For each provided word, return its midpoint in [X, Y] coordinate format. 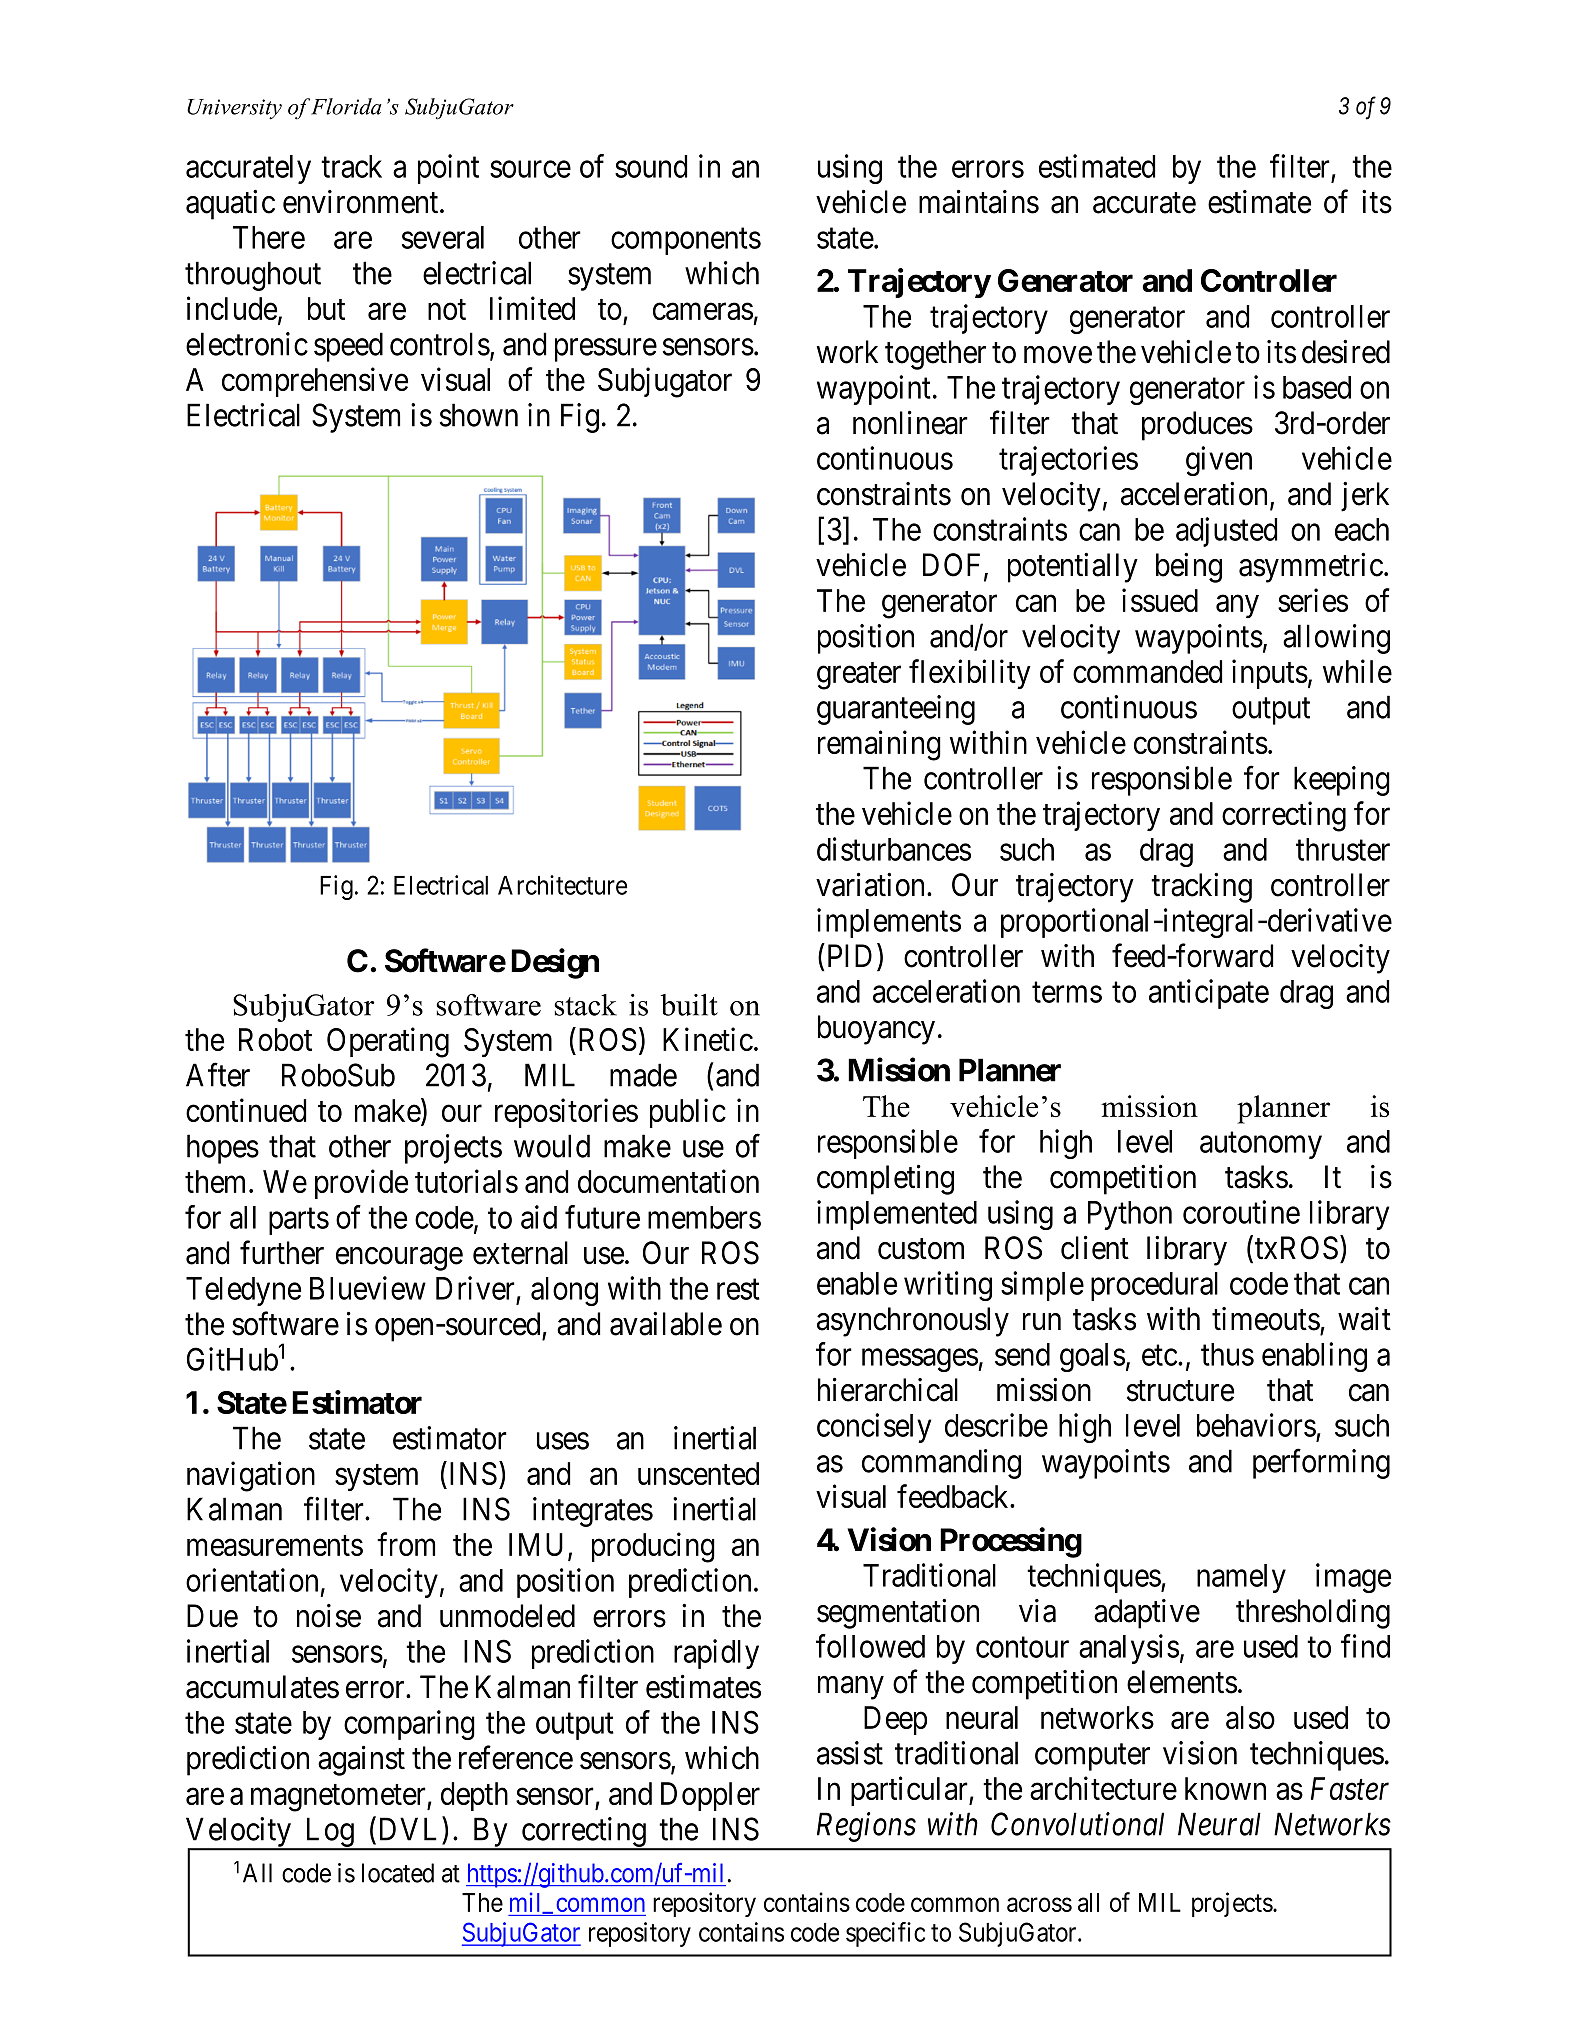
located [398, 1873]
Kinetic [708, 1039]
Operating [388, 1042]
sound [651, 166]
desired [1346, 352]
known [1225, 1788]
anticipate [1209, 994]
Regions [866, 1827]
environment [362, 202]
